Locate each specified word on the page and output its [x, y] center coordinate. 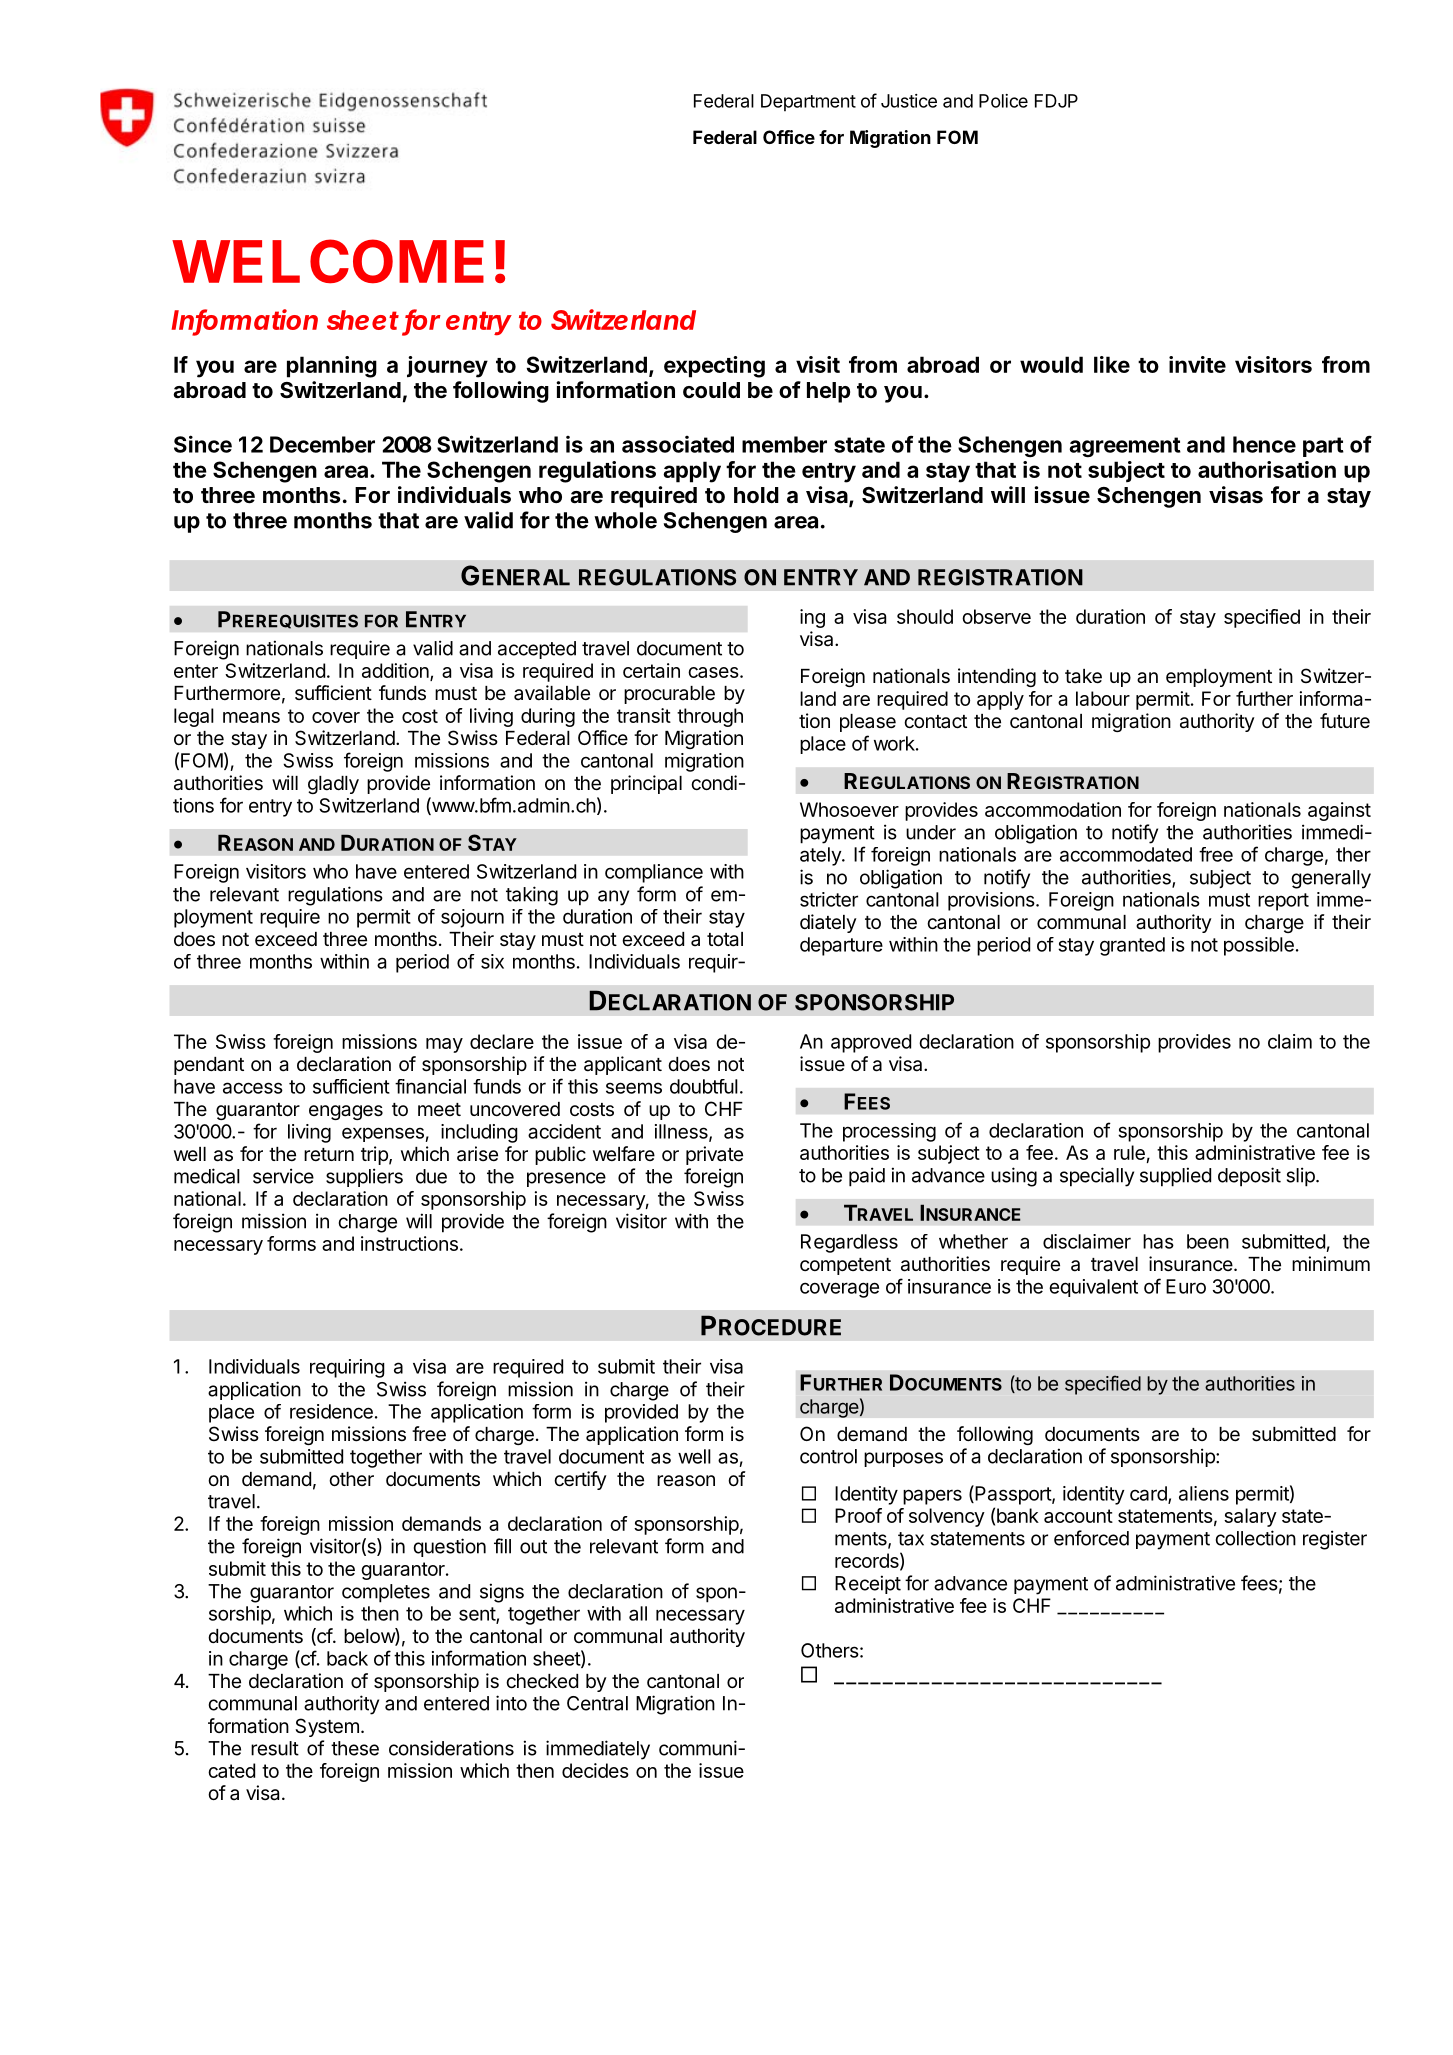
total [725, 939]
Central [597, 1703]
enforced [1091, 1538]
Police [1003, 101]
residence [331, 1411]
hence [1264, 444]
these [355, 1748]
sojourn [472, 918]
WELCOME [328, 262]
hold [756, 495]
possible [1259, 946]
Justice [909, 101]
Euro [1186, 1286]
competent [845, 1266]
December [322, 444]
